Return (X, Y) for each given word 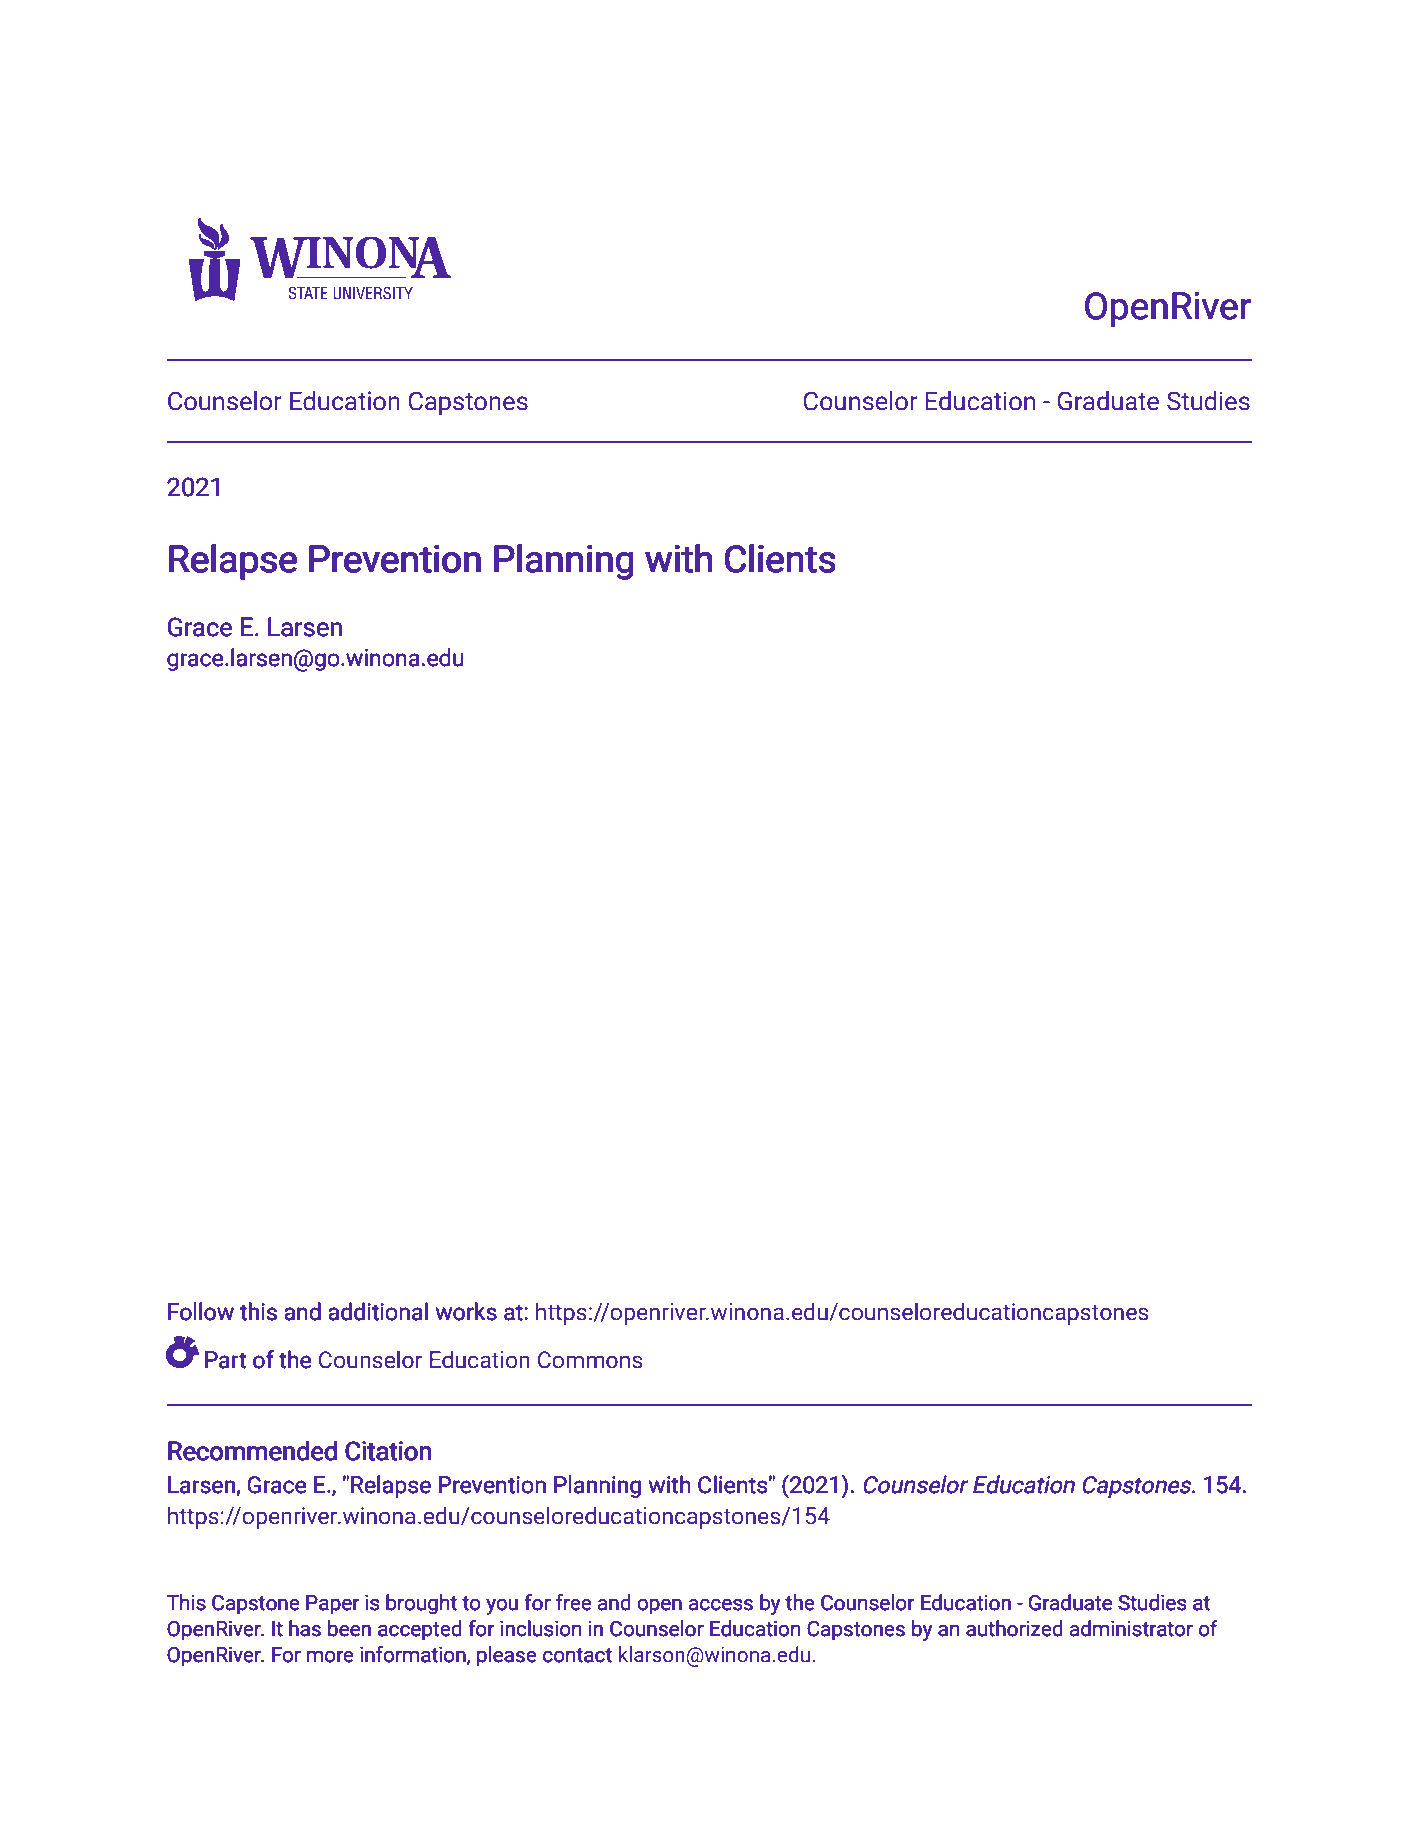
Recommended (252, 1450)
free (574, 1602)
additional (378, 1311)
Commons (590, 1360)
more (330, 1657)
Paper (332, 1605)
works (466, 1311)
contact (577, 1655)
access (721, 1605)
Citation (388, 1451)
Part (225, 1360)
